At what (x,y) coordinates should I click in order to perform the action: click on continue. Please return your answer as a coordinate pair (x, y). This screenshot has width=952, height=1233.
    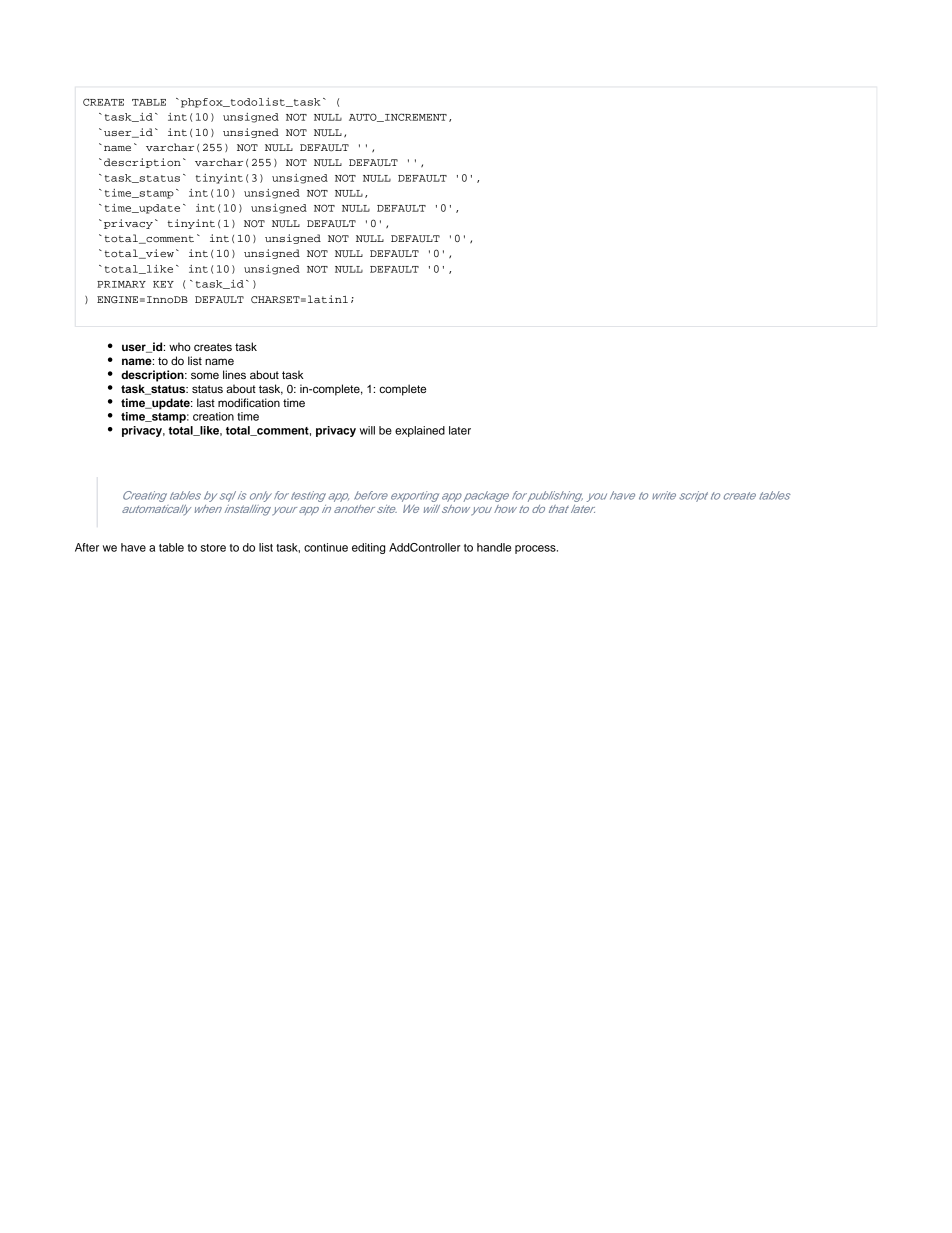
    Looking at the image, I should click on (326, 547).
